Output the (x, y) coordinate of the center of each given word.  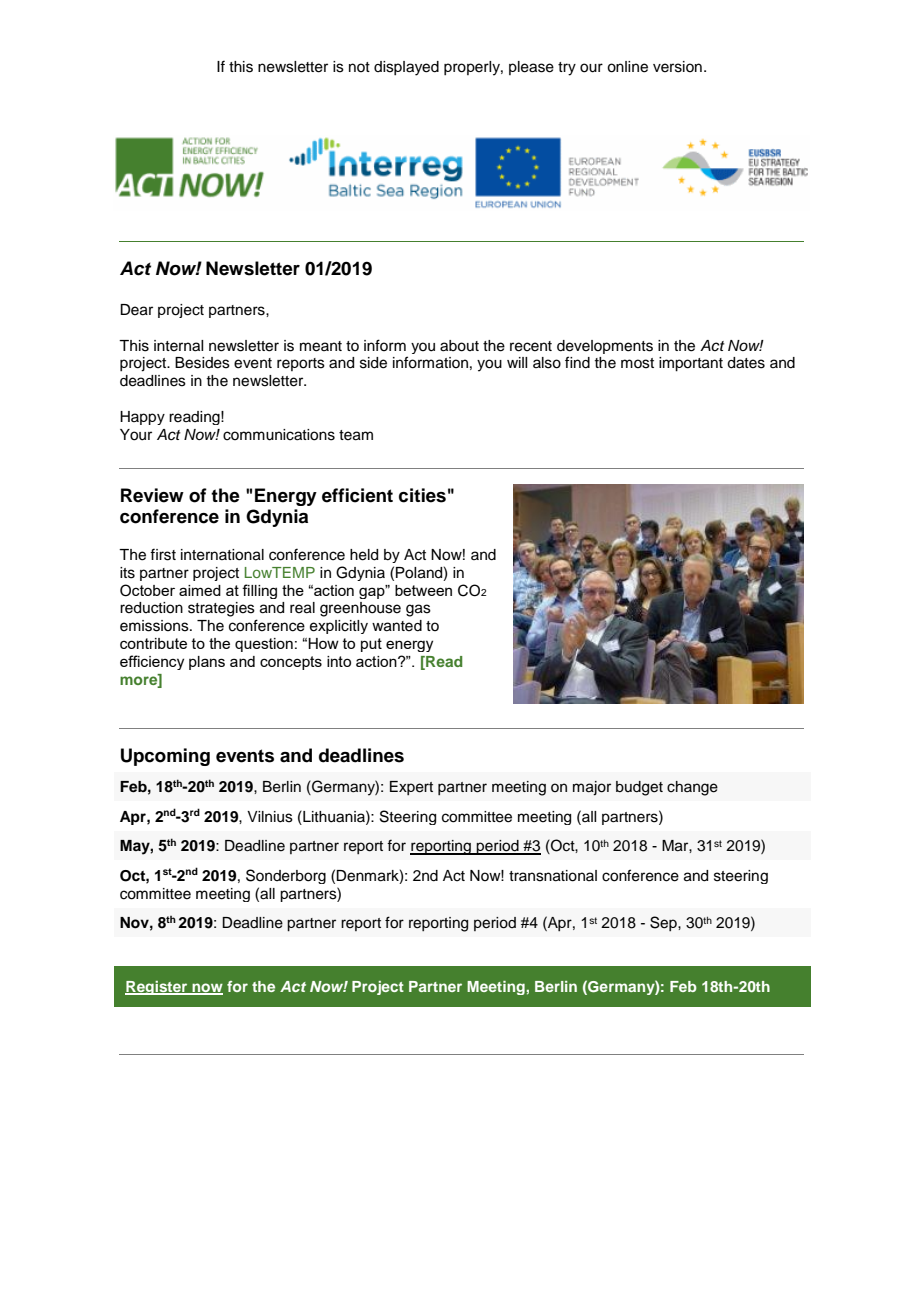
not (359, 67)
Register (157, 988)
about (459, 346)
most (637, 363)
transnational (553, 876)
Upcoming (165, 757)
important (691, 364)
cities (422, 495)
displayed (406, 68)
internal (178, 346)
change (692, 788)
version (677, 67)
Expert (411, 788)
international (222, 555)
